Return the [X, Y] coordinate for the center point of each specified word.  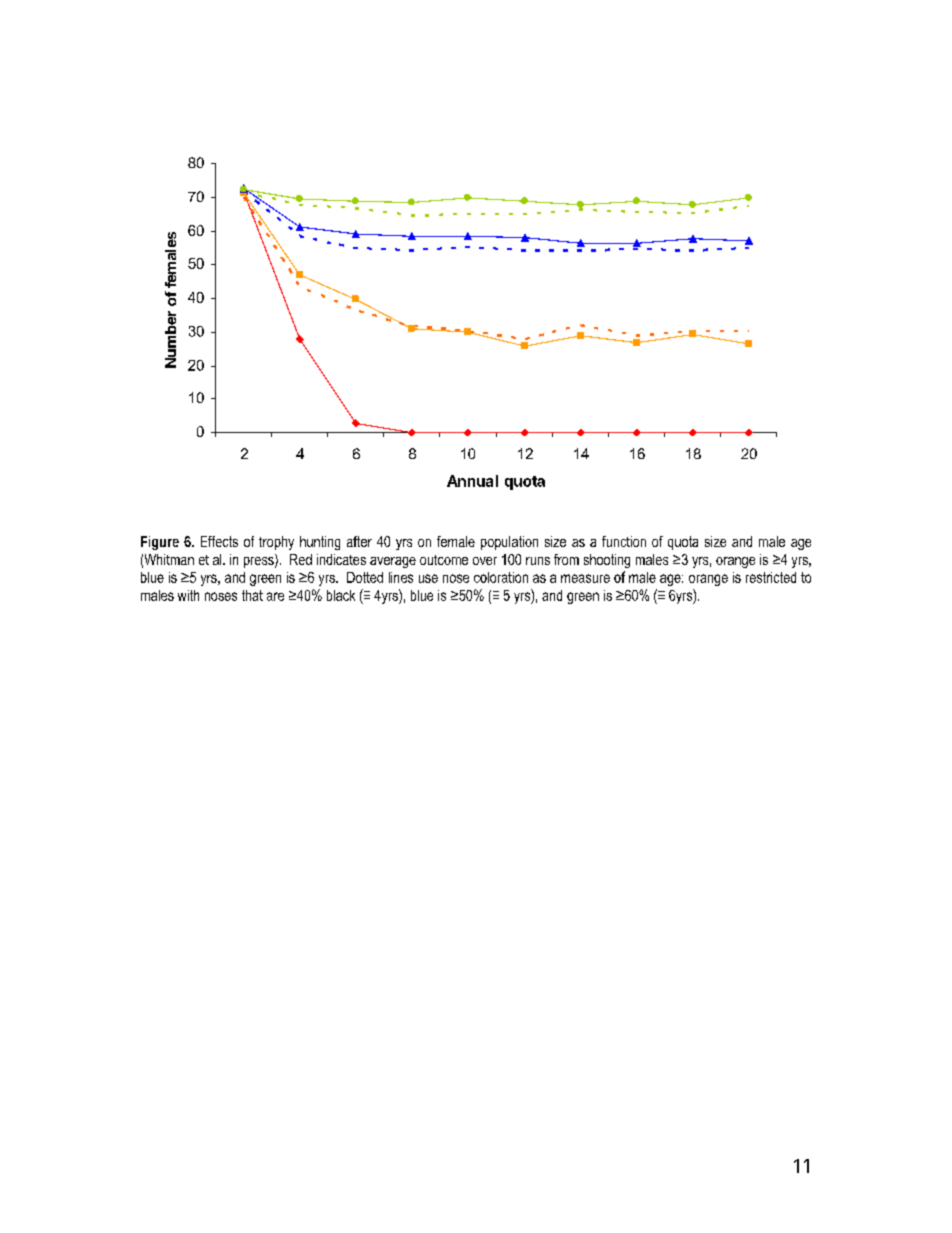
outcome [444, 560]
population [509, 543]
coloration [501, 577]
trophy [276, 543]
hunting [320, 543]
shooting [607, 561]
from [566, 559]
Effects [219, 541]
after [359, 541]
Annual [472, 481]
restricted [771, 577]
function [624, 541]
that [252, 595]
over [485, 561]
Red [301, 559]
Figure [160, 543]
